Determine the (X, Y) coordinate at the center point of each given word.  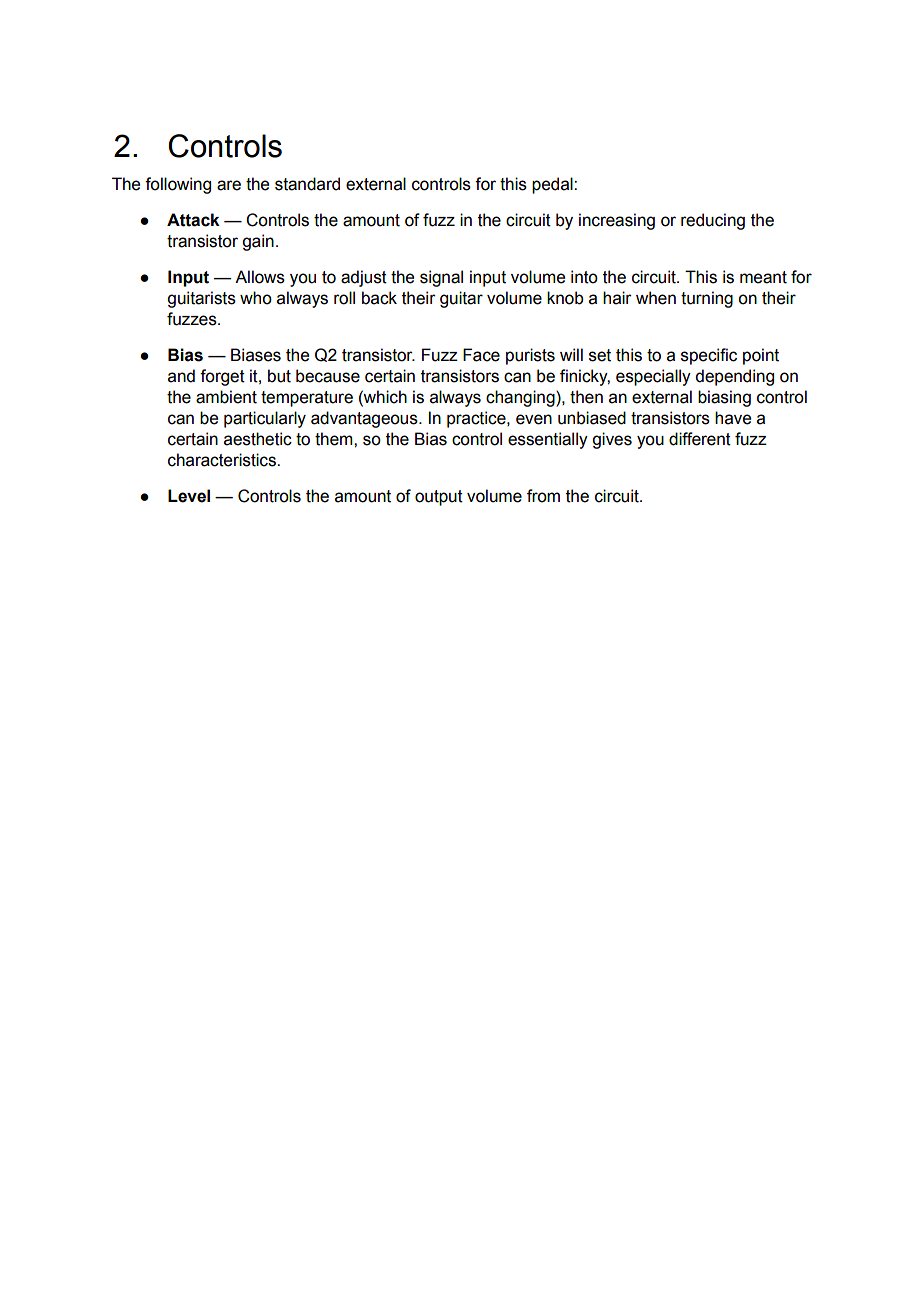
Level (189, 496)
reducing (713, 221)
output (439, 498)
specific (709, 356)
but (279, 376)
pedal (553, 185)
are (229, 185)
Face (481, 355)
